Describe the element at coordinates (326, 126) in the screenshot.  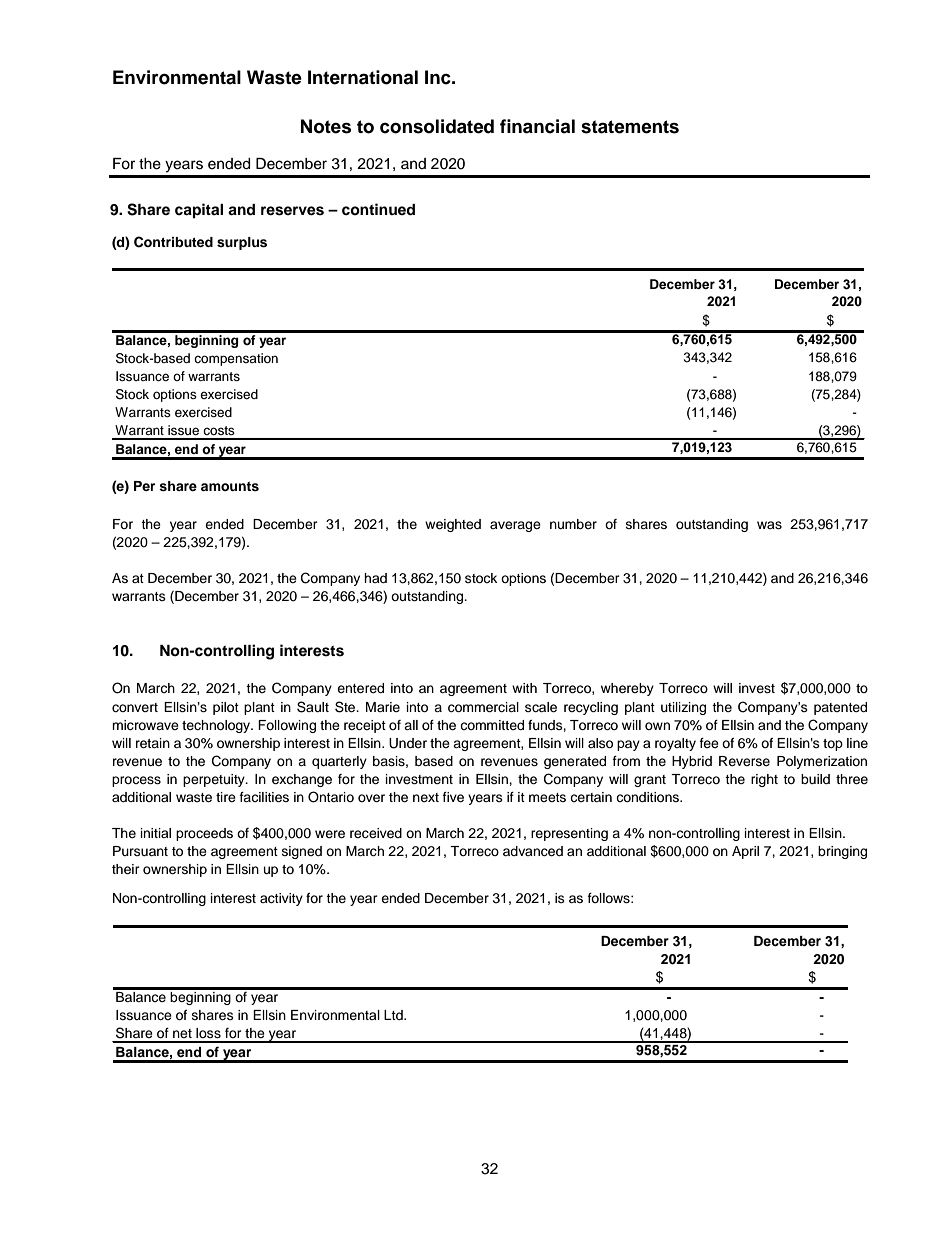
I see `Notes` at that location.
